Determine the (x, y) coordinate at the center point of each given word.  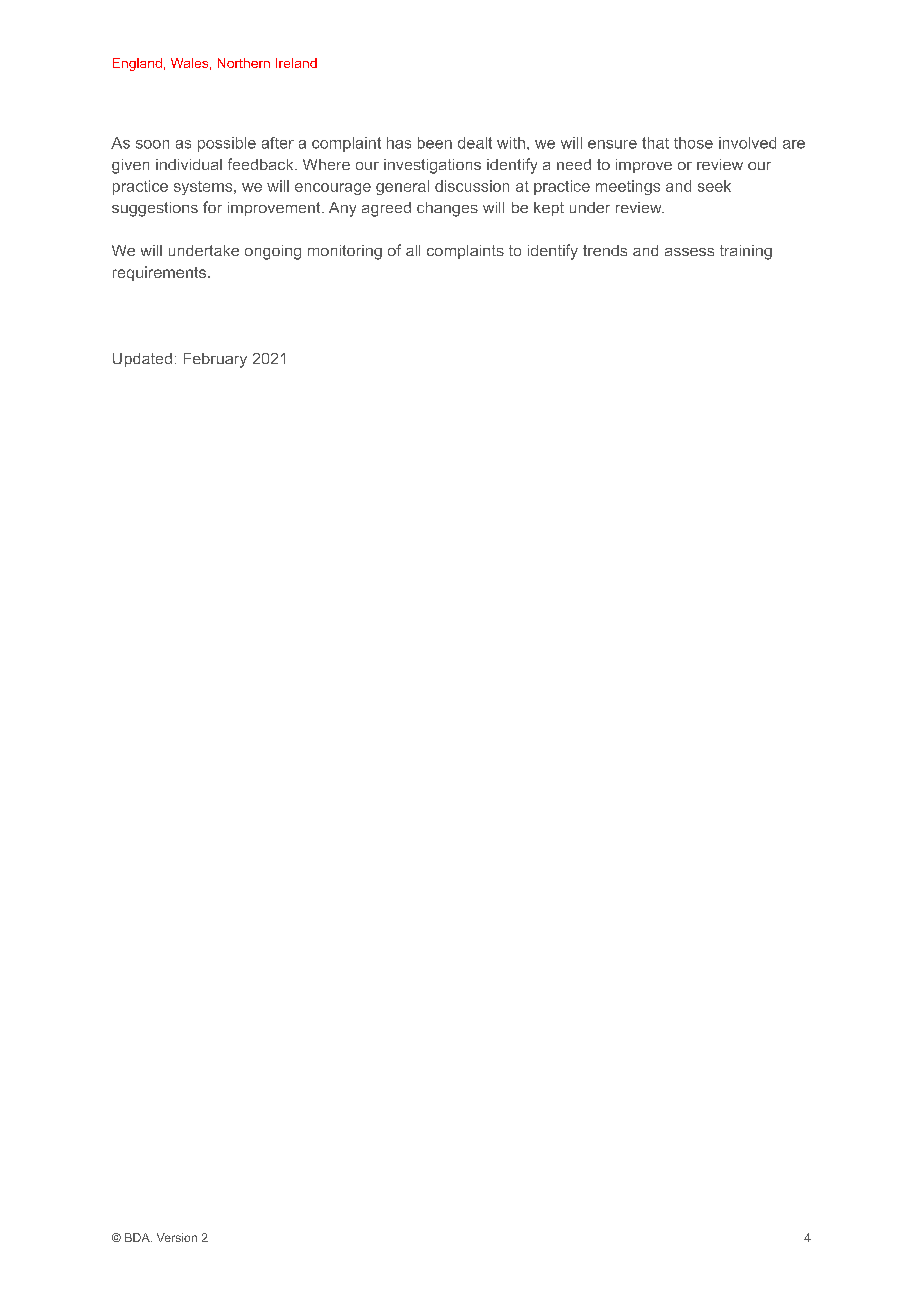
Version (177, 1237)
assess (689, 252)
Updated (142, 360)
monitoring (345, 252)
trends (605, 250)
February (215, 360)
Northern (244, 63)
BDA (138, 1237)
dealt (475, 143)
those (693, 143)
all (413, 250)
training (746, 252)
